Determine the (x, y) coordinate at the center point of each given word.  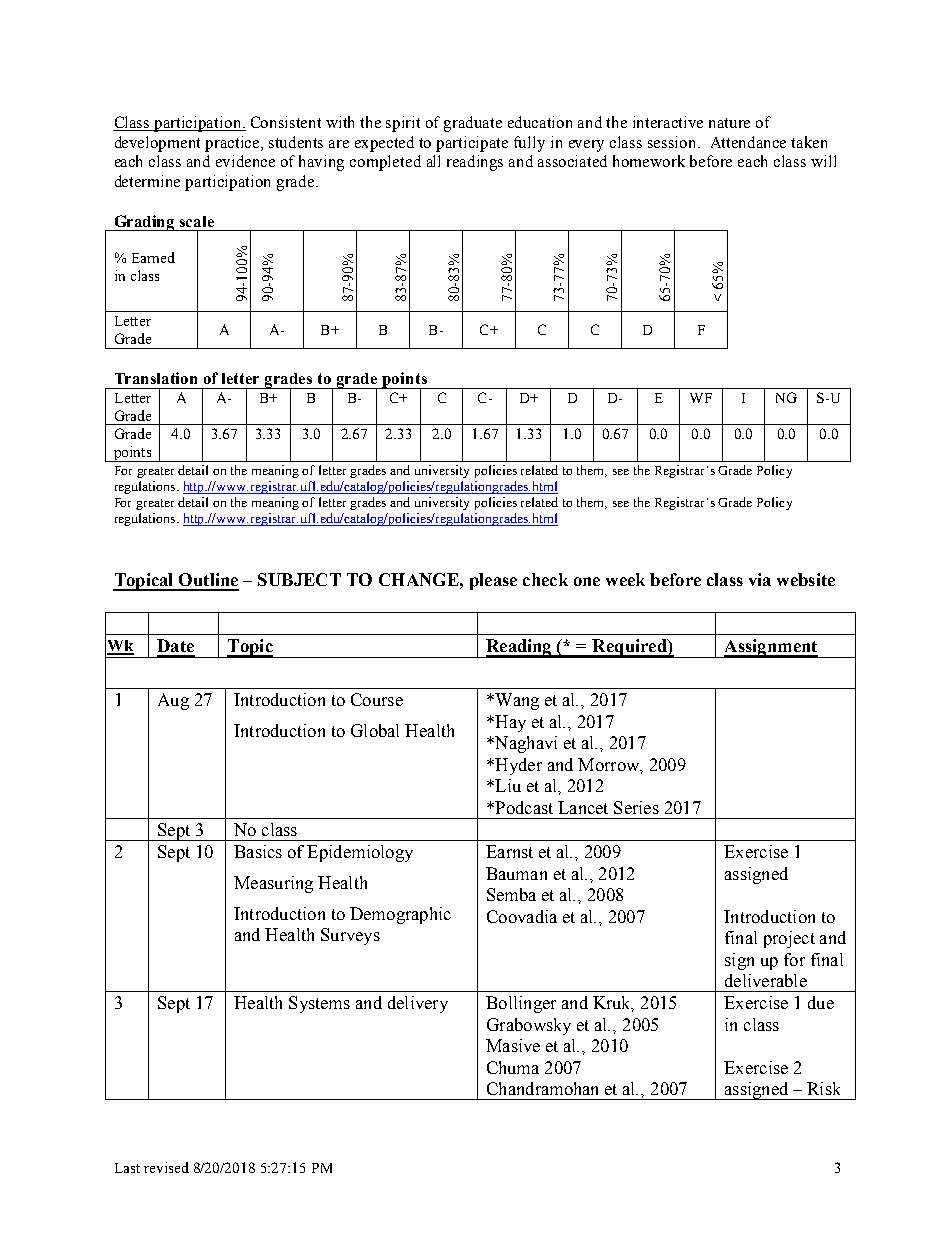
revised (166, 1167)
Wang (516, 701)
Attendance (748, 142)
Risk (823, 1088)
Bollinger (521, 1004)
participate (472, 144)
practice (233, 144)
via (760, 579)
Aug (173, 701)
